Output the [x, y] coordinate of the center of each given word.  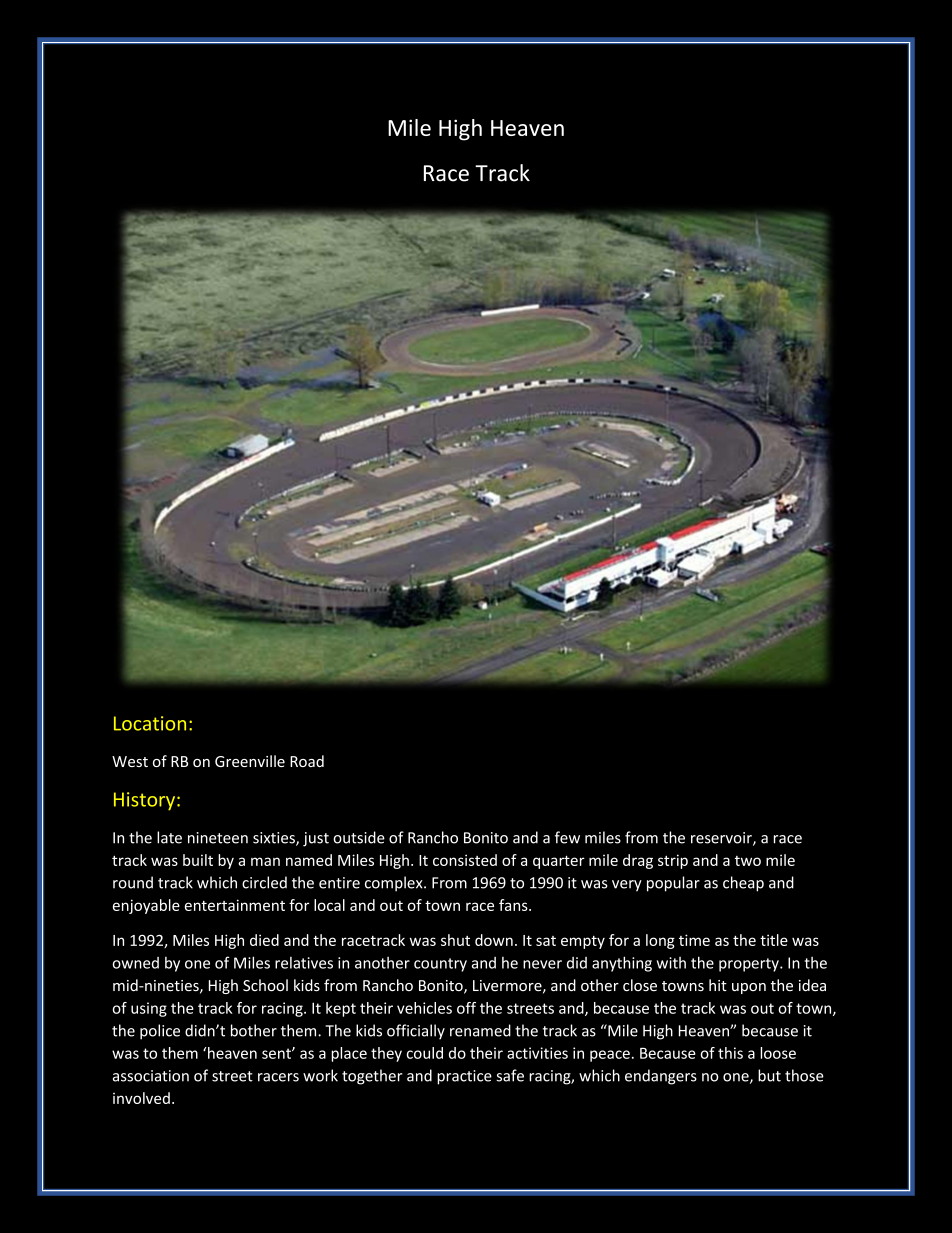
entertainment [235, 905]
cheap [743, 884]
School [265, 985]
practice [464, 1077]
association [151, 1076]
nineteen [218, 838]
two [748, 861]
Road [307, 761]
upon [749, 988]
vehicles [424, 1008]
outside [359, 837]
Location [150, 723]
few [567, 837]
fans [514, 905]
